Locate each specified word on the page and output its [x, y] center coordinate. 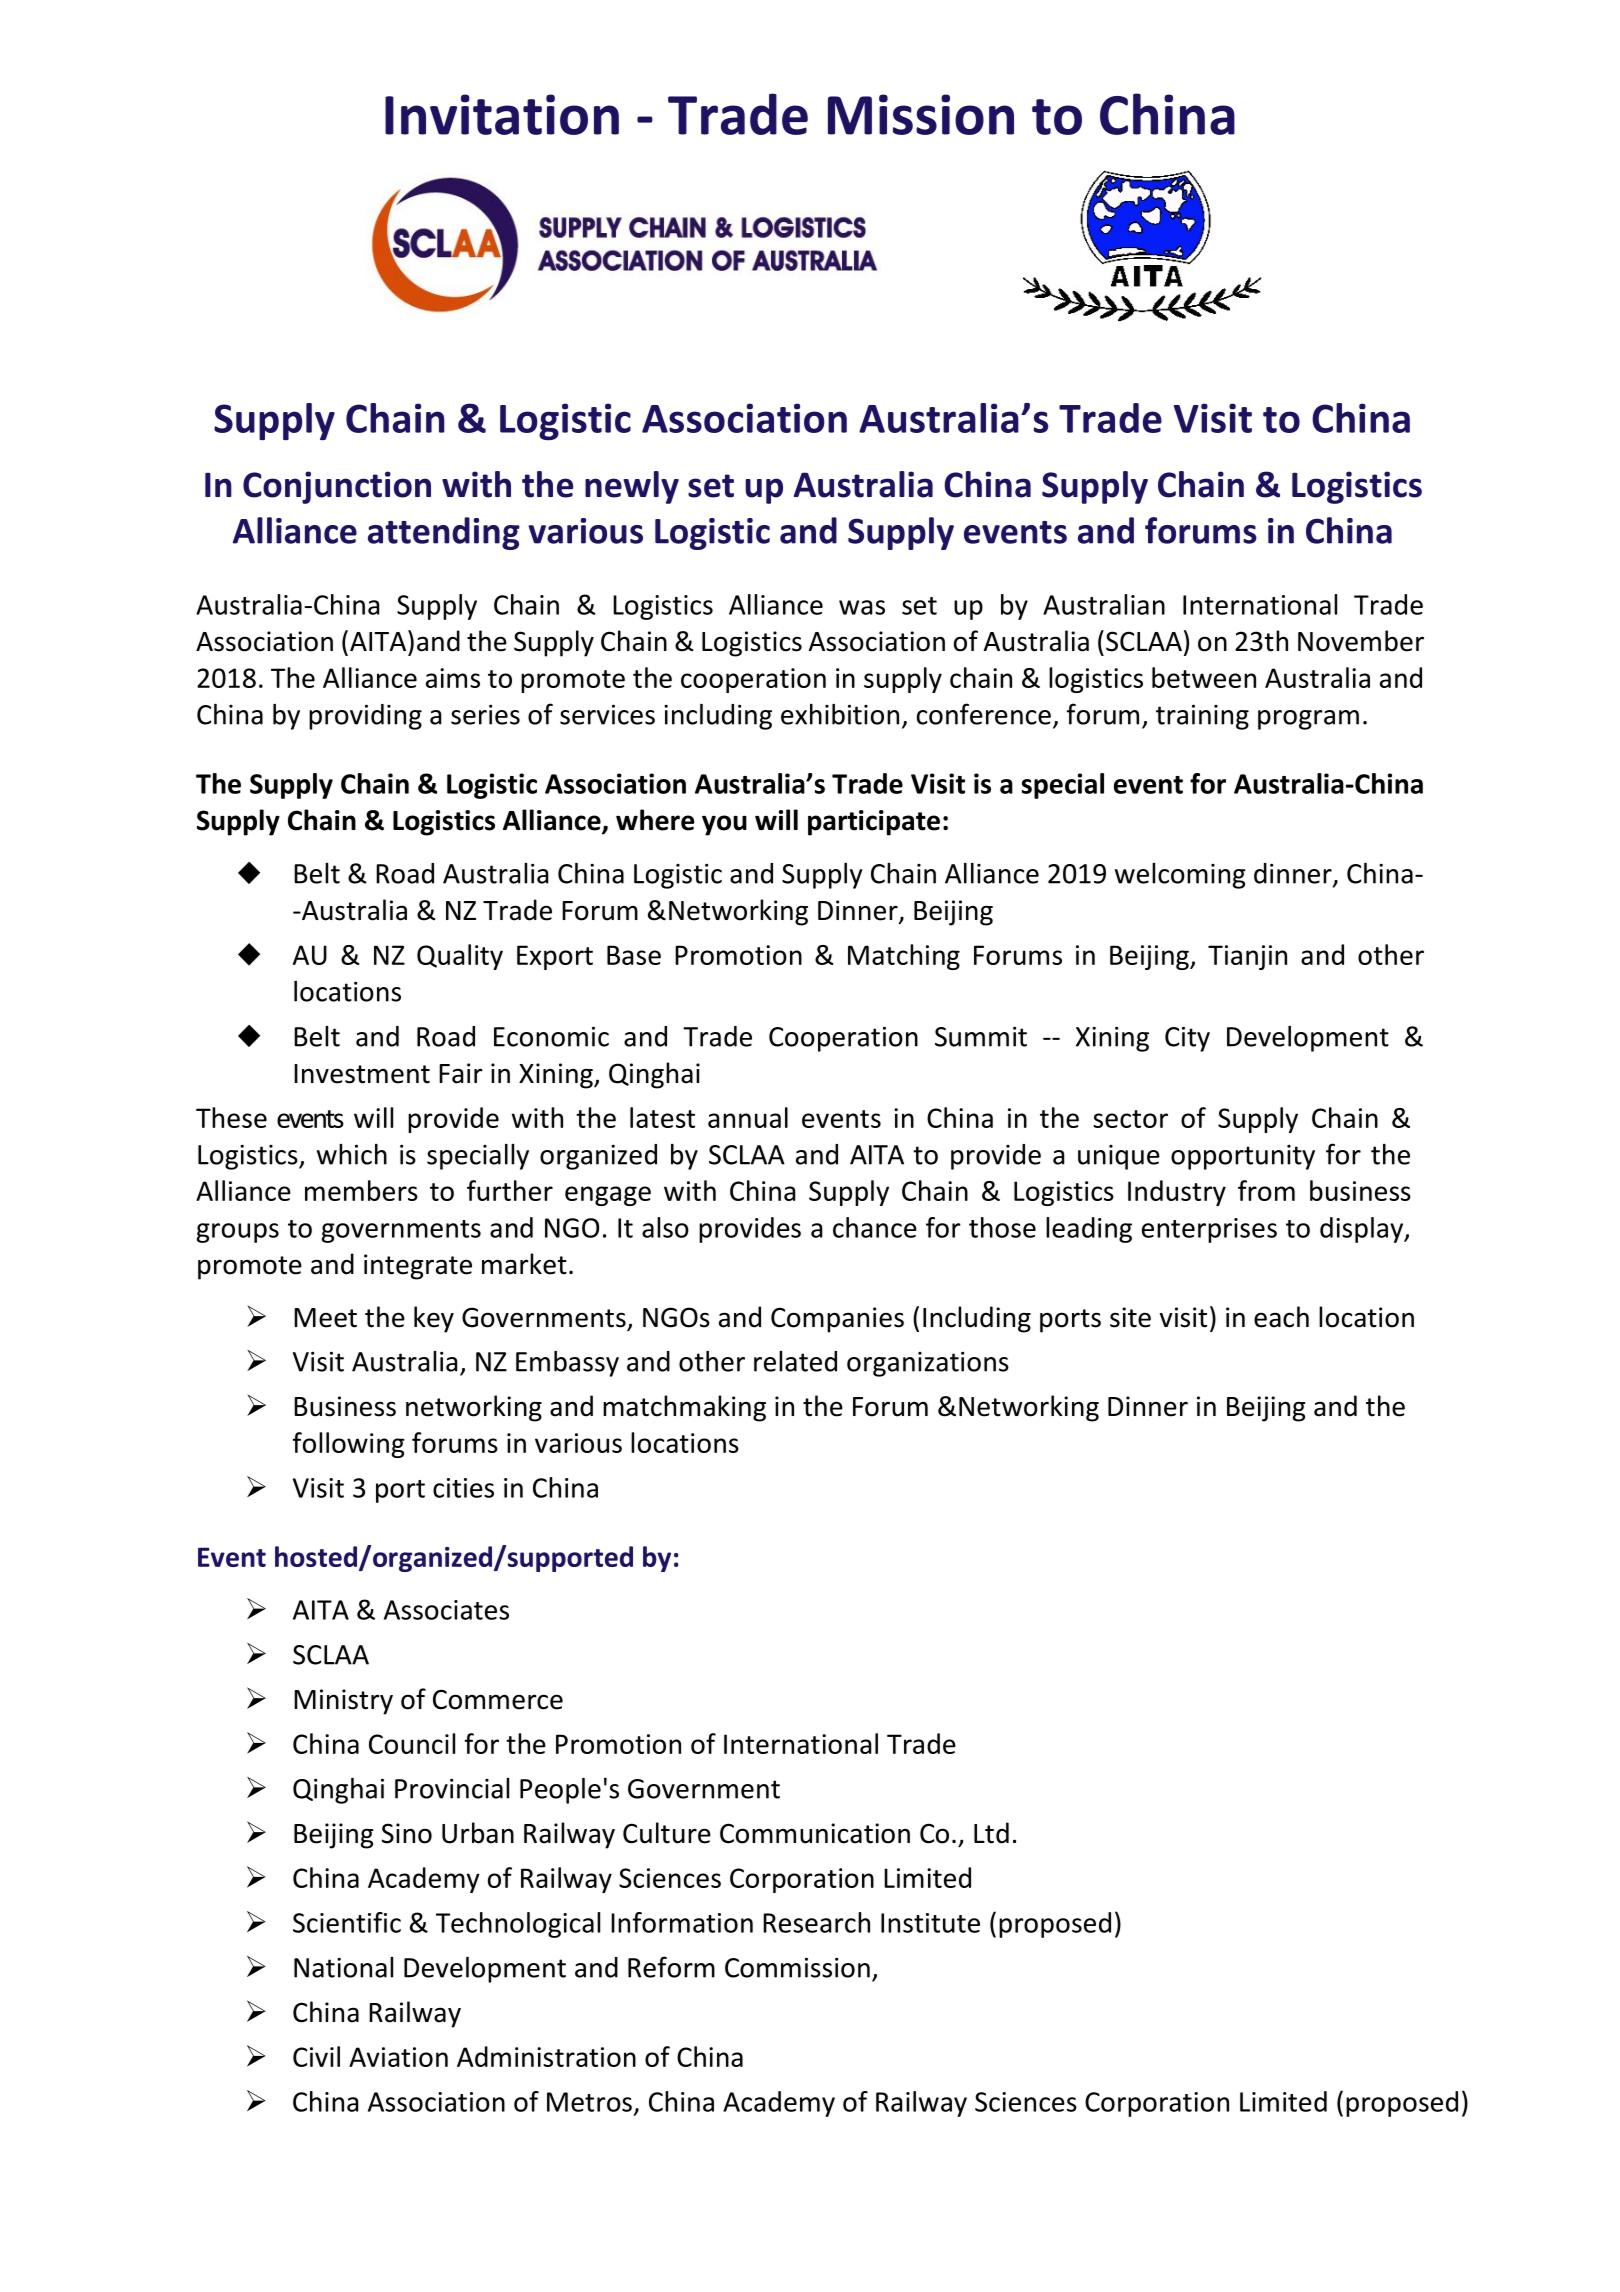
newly [632, 487]
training [1202, 717]
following [349, 1445]
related [795, 1361]
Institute [930, 1923]
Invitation [502, 114]
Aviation [398, 2057]
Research [816, 1922]
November [1361, 641]
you [724, 825]
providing [365, 717]
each [1281, 1317]
